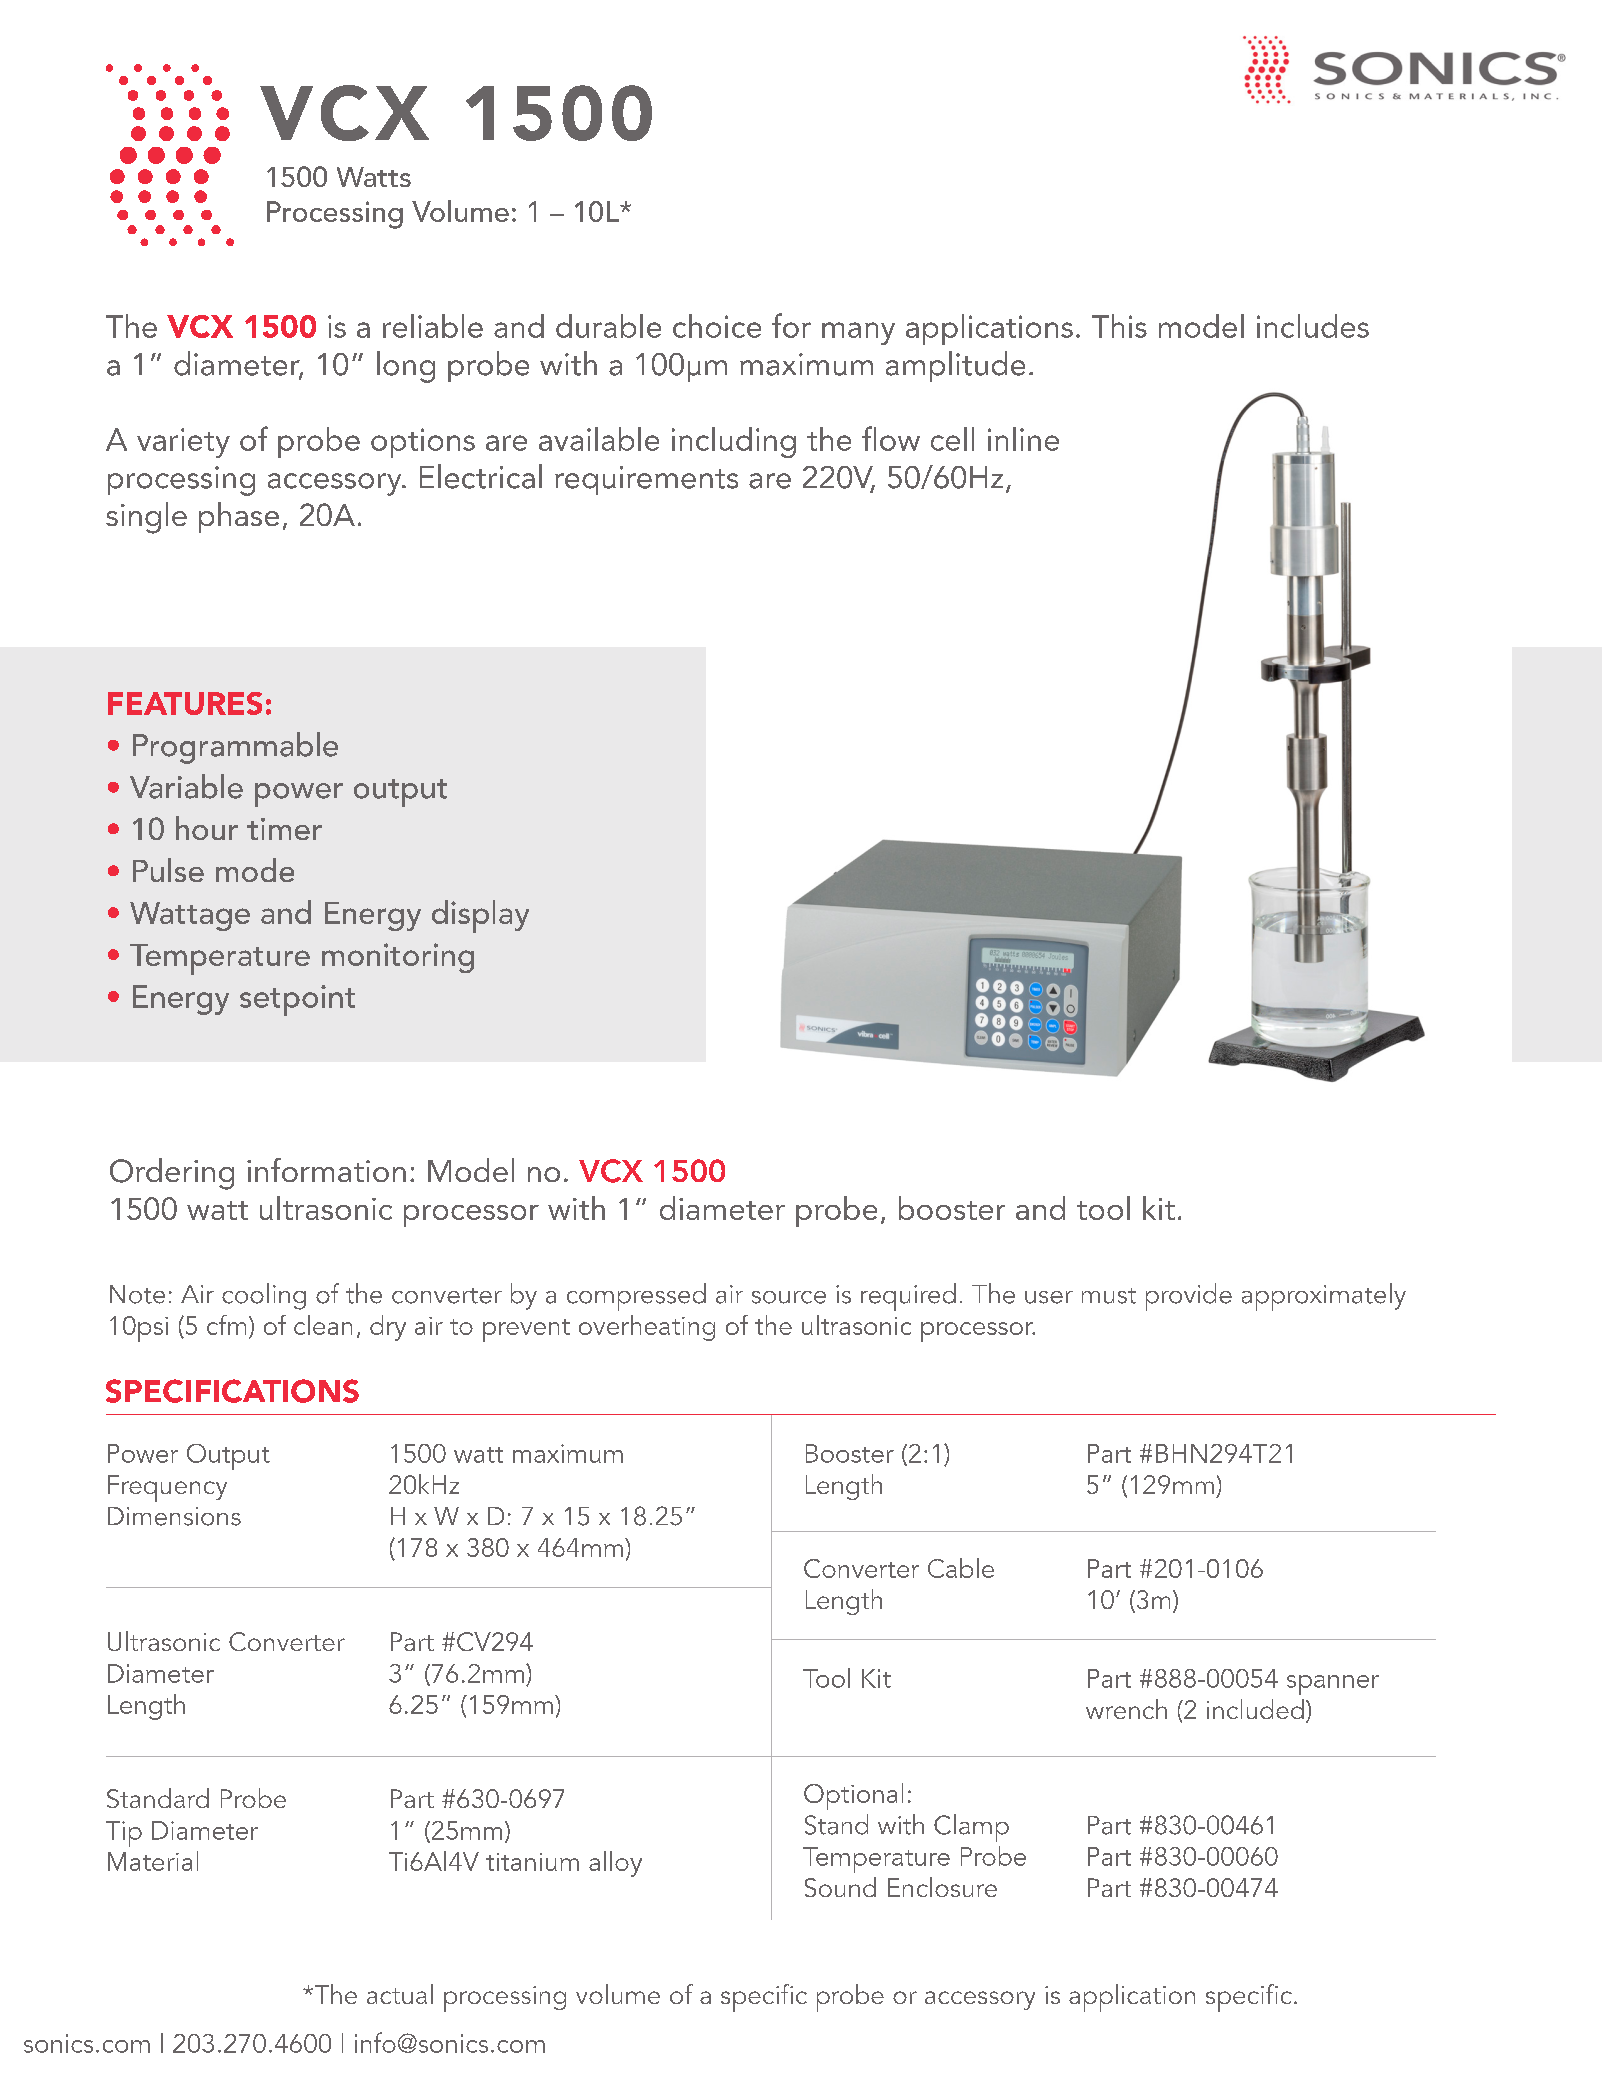 The image size is (1602, 2073). Describe the element at coordinates (183, 443) in the screenshot. I see `variety` at that location.
